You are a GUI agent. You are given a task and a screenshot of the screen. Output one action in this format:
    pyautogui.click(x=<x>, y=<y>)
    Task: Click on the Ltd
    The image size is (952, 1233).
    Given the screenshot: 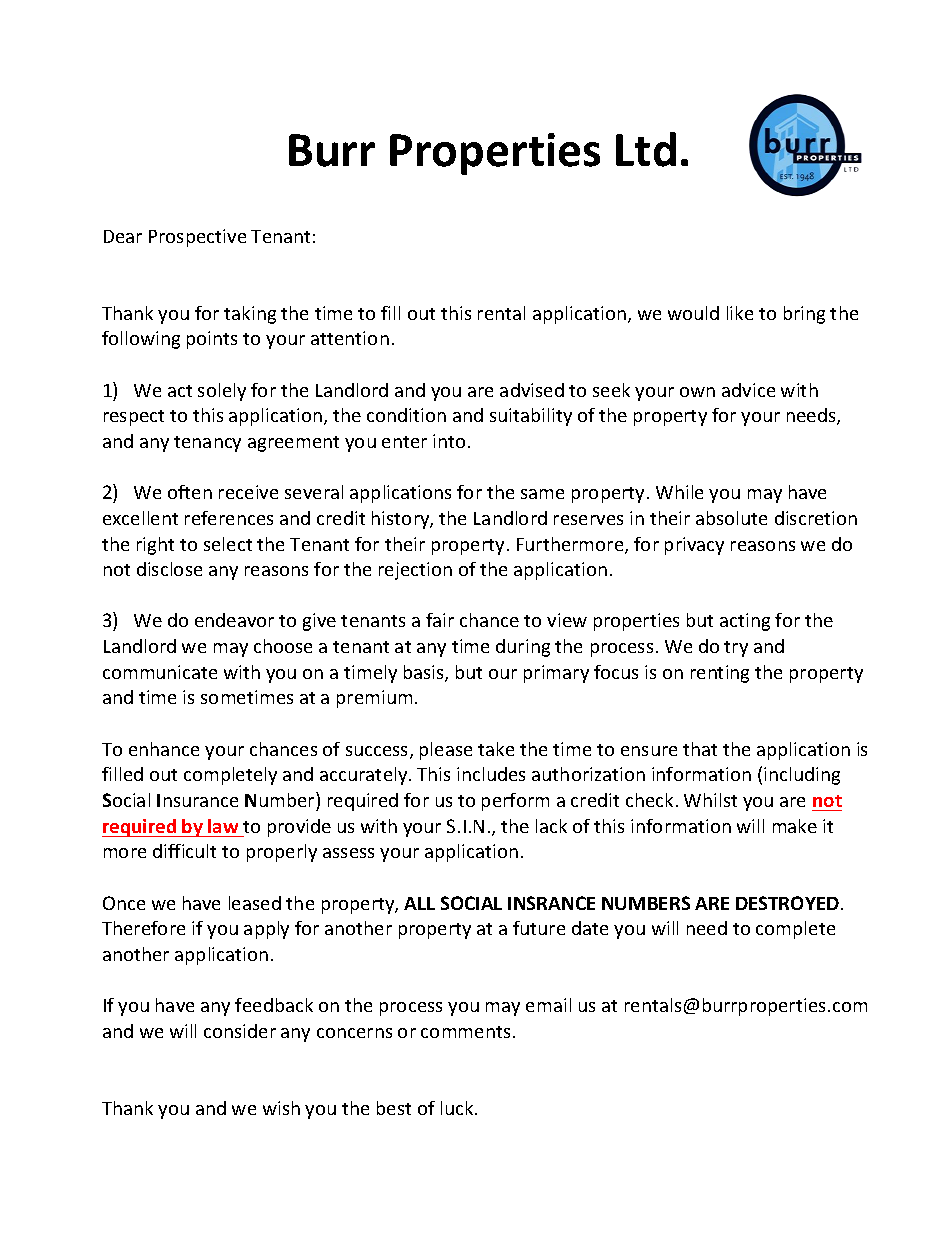 What is the action you would take?
    pyautogui.click(x=646, y=149)
